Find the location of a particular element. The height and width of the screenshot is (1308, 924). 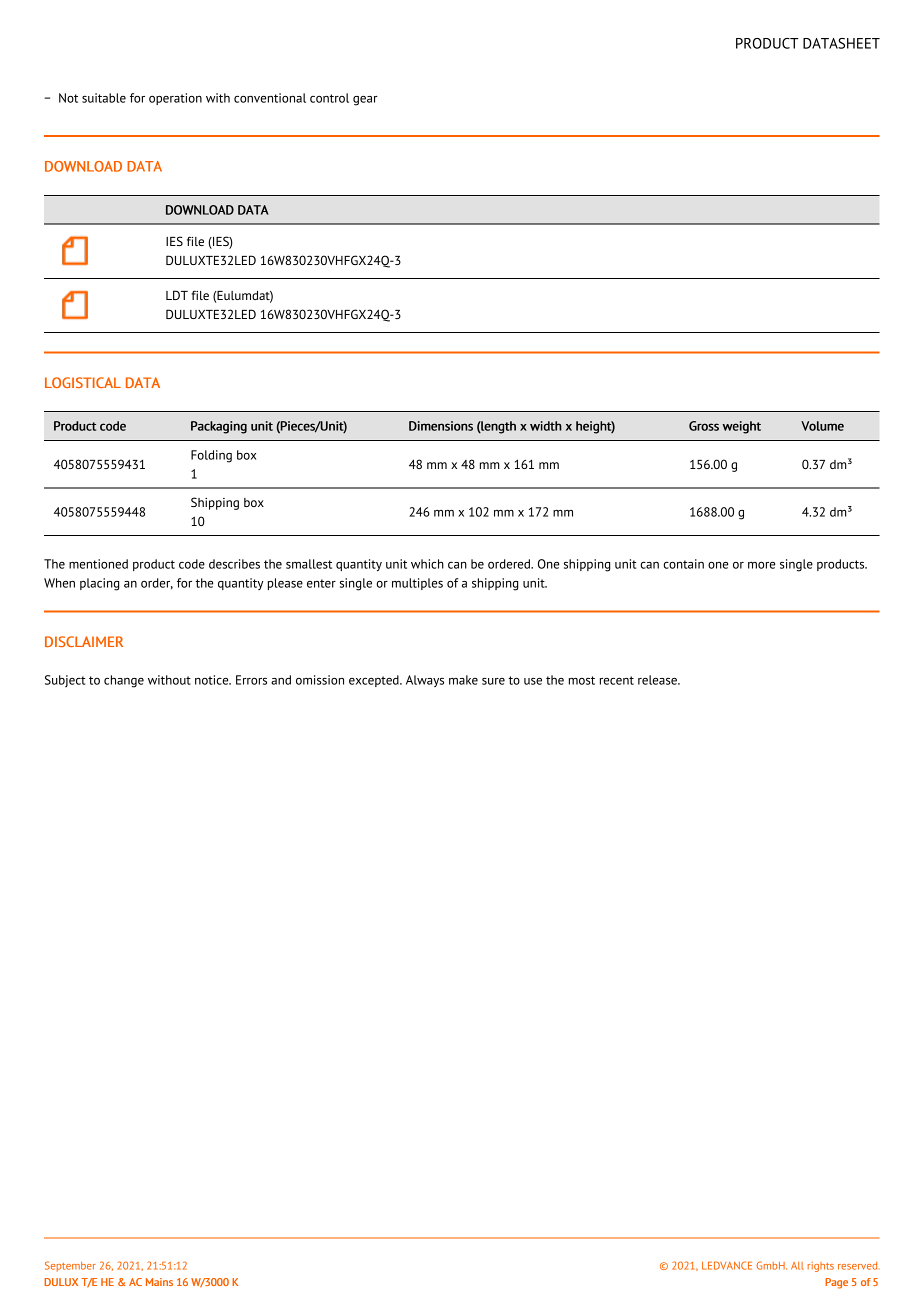

release is located at coordinates (658, 680).
